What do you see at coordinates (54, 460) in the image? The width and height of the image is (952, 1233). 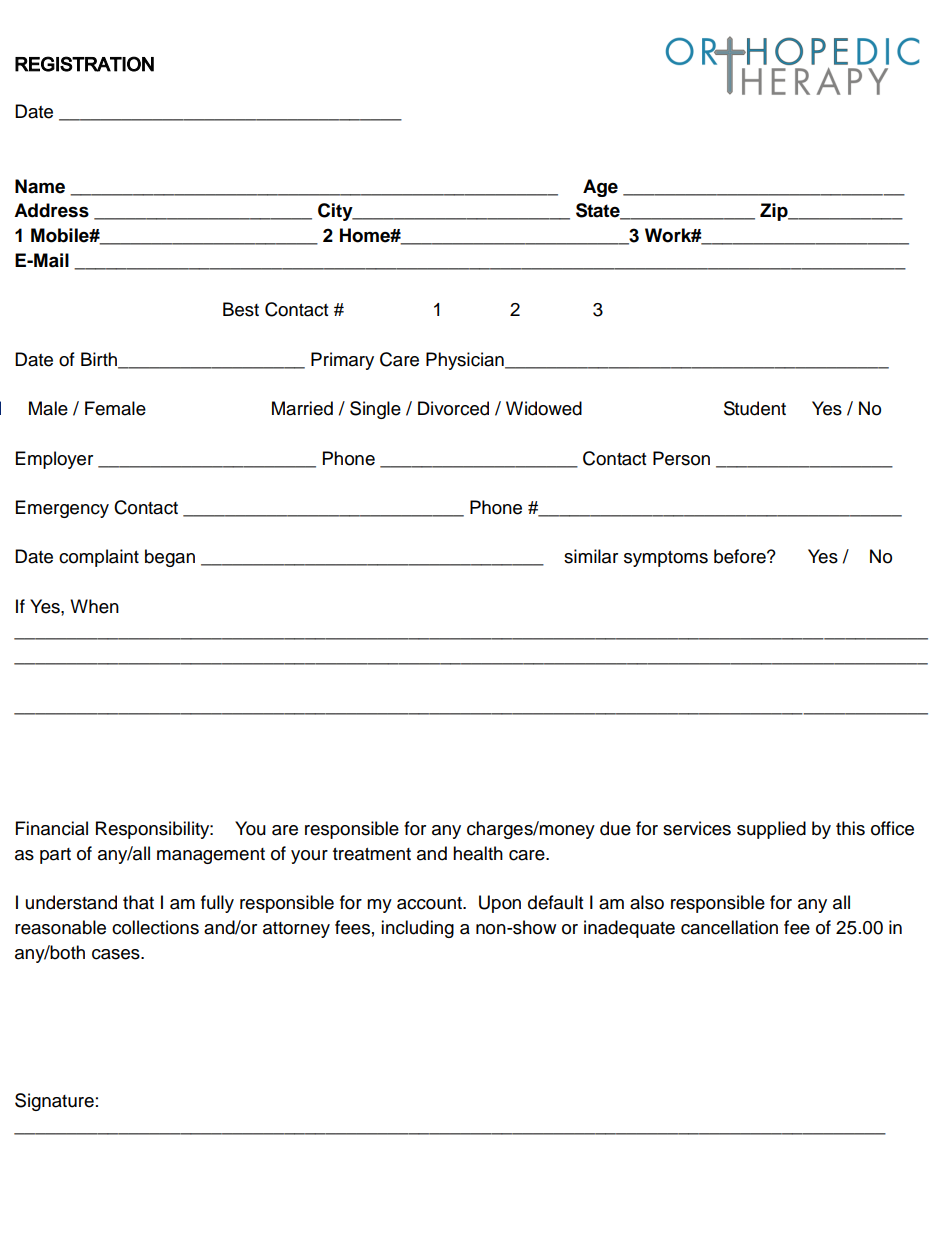 I see `Employer` at bounding box center [54, 460].
